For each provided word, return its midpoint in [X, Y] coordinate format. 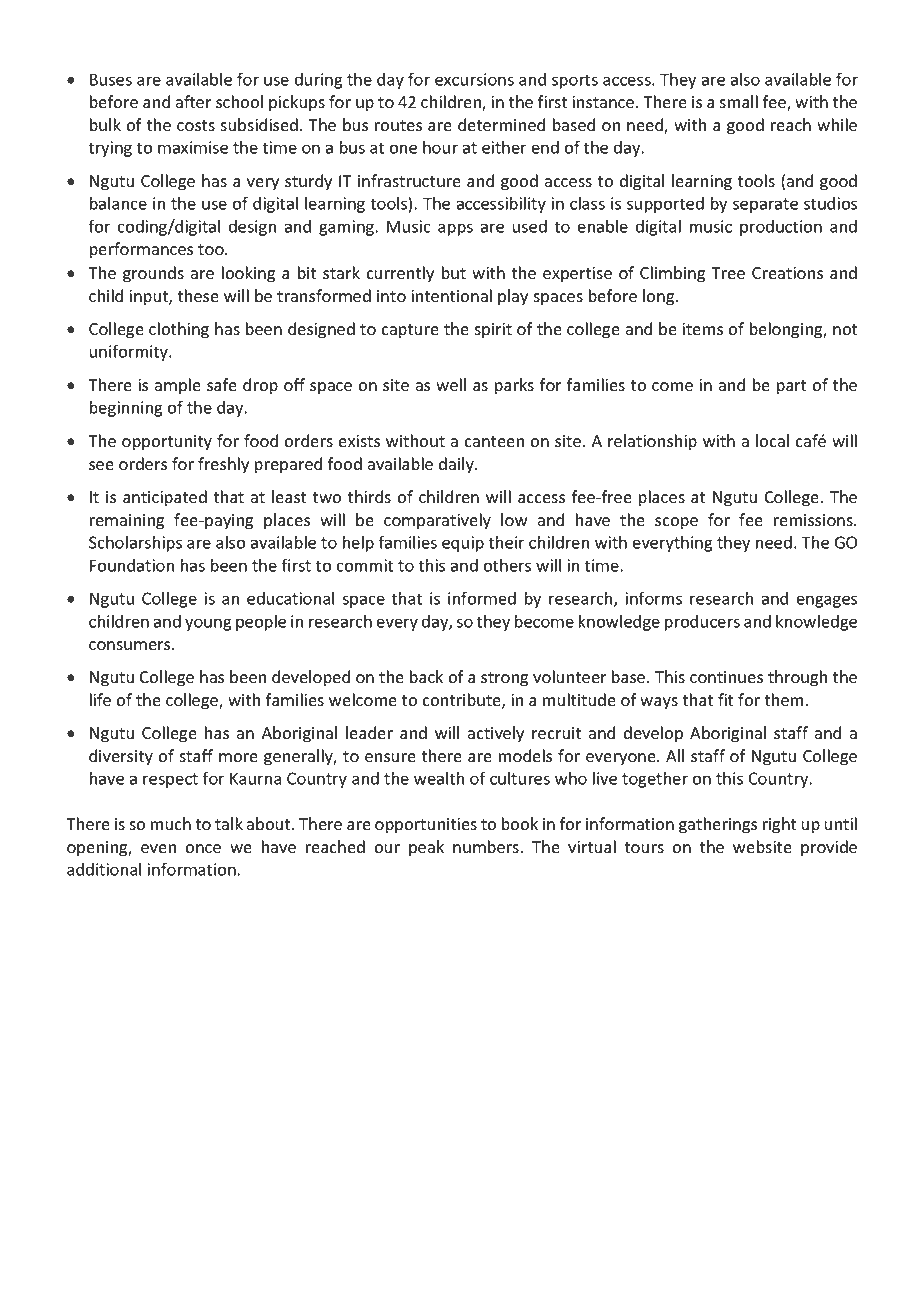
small [738, 102]
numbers [486, 847]
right [779, 825]
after [193, 102]
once [203, 849]
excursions [474, 79]
